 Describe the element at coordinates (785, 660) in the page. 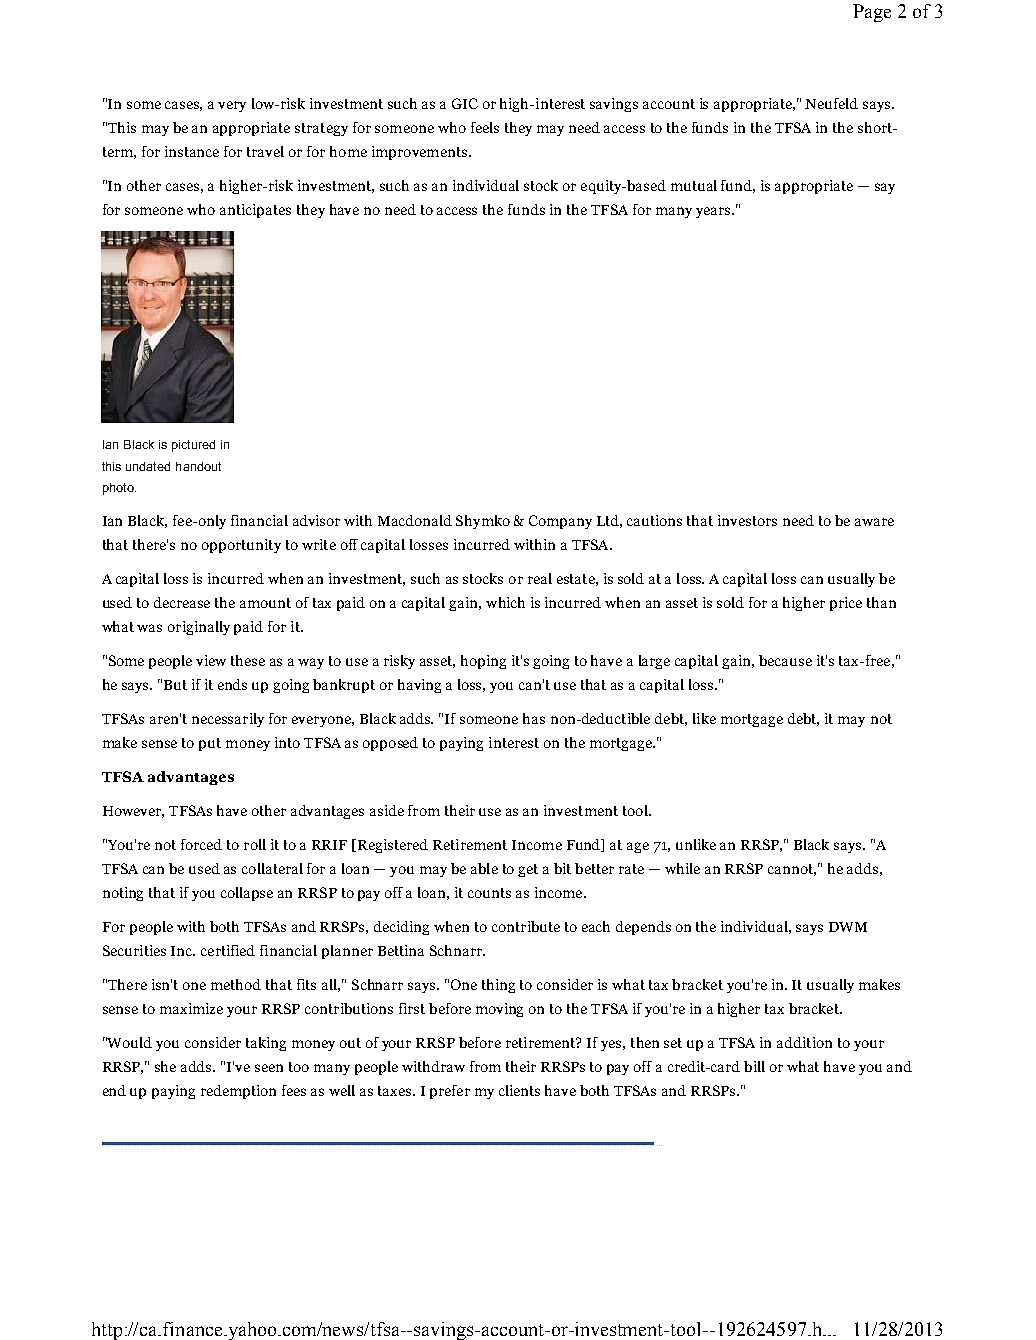

I see `because` at that location.
